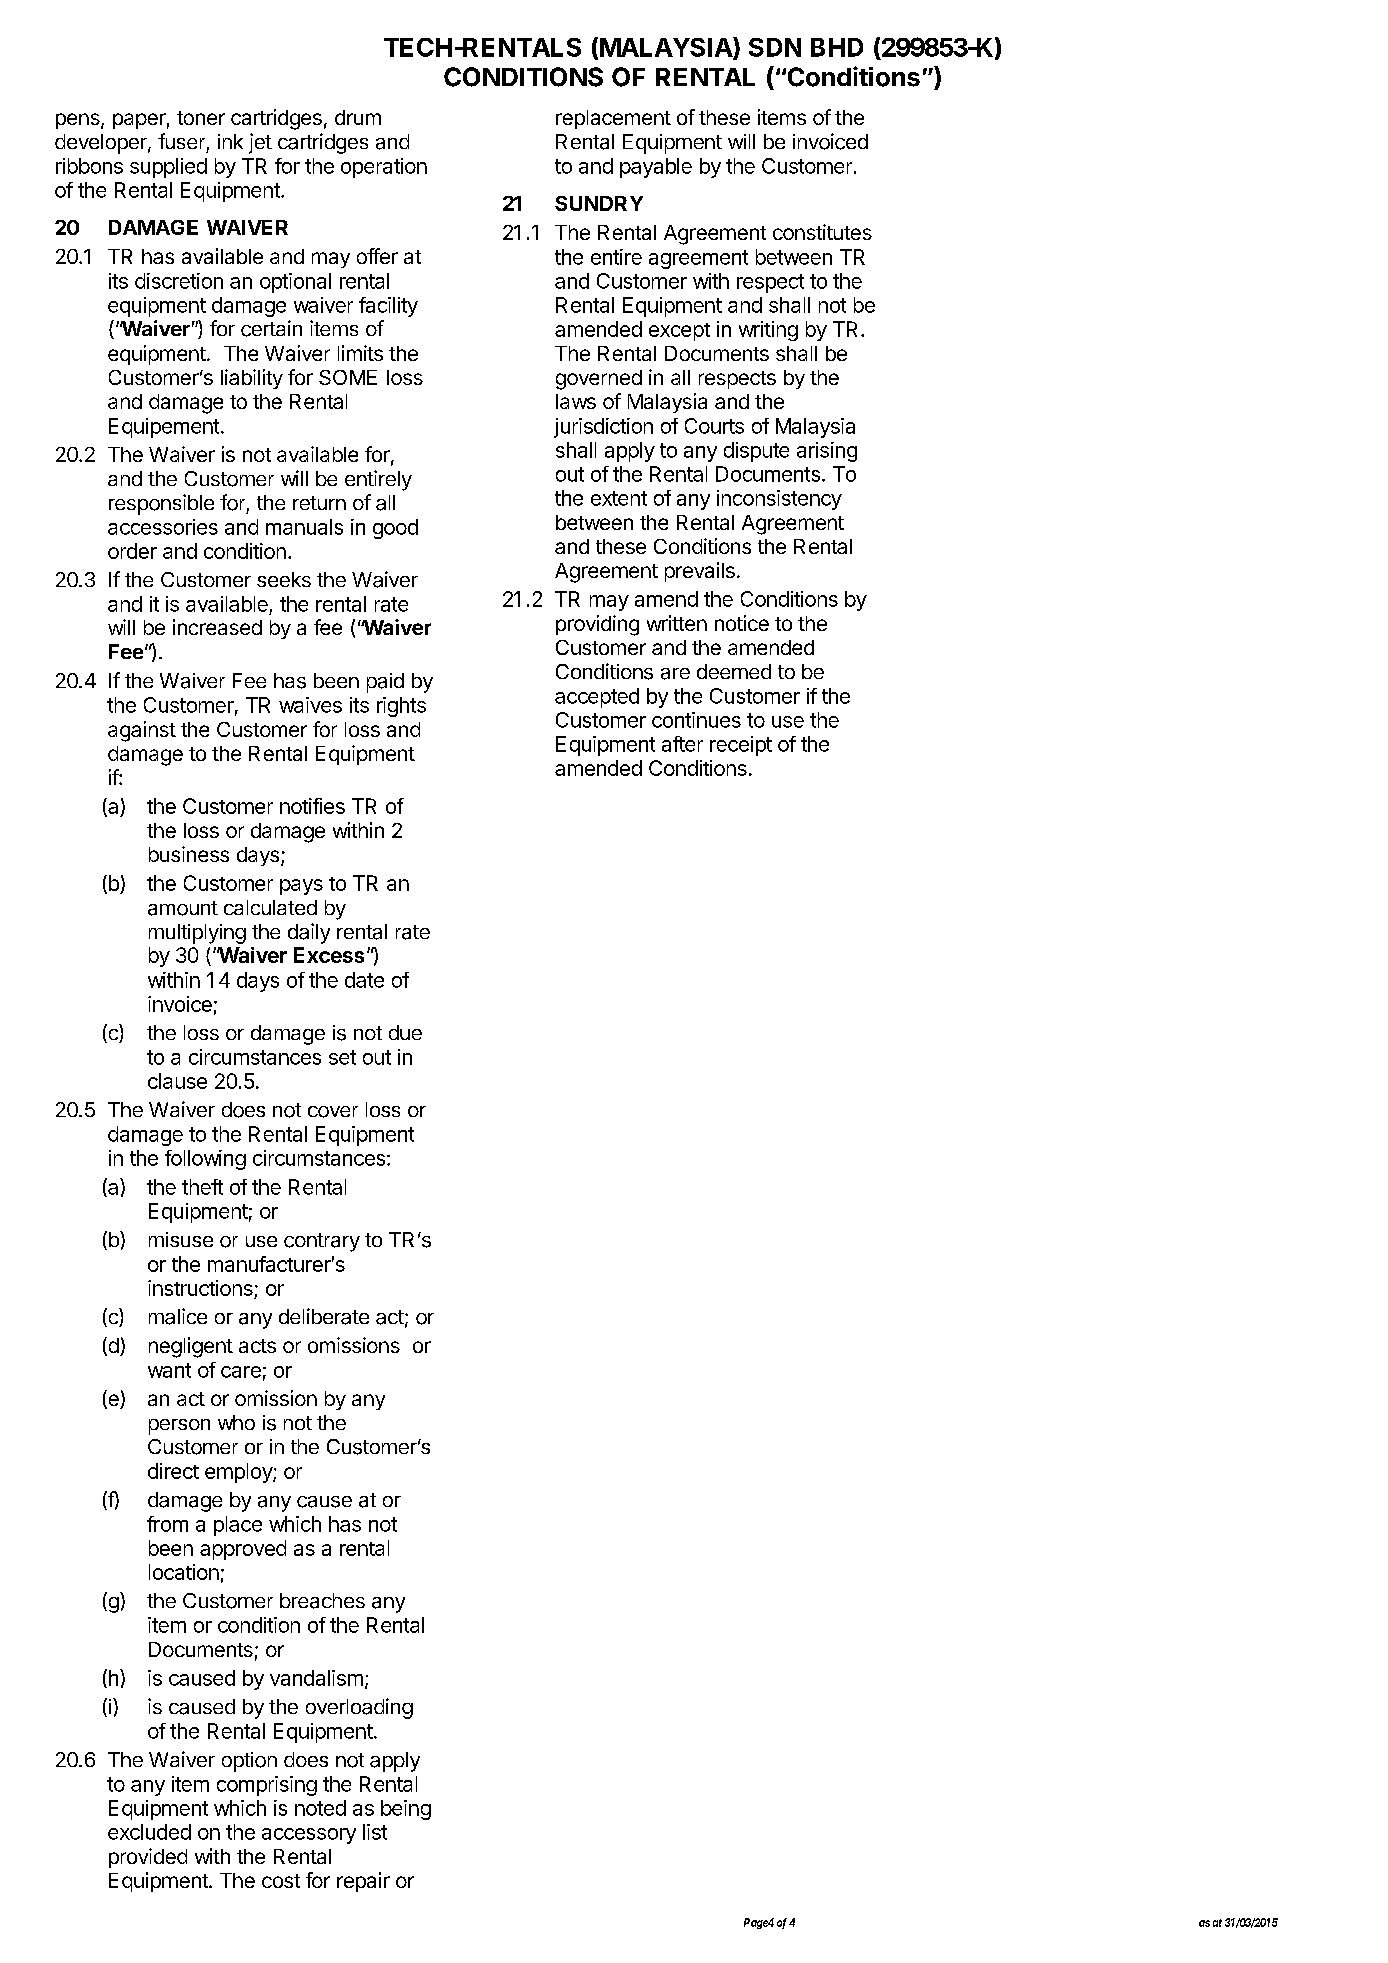  What do you see at coordinates (163, 527) in the page?
I see `accessories` at bounding box center [163, 527].
